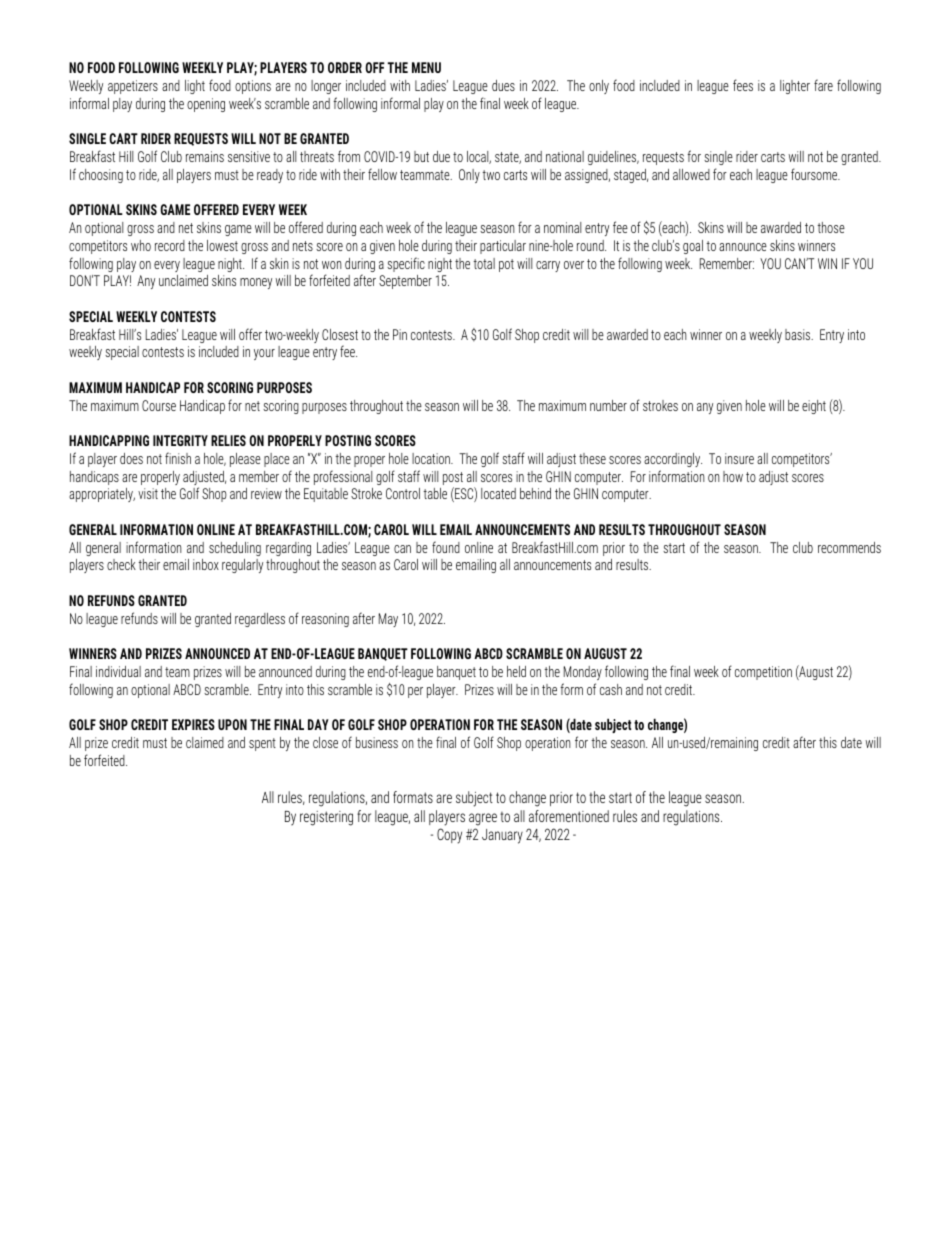 This page has height=1233, width=952. Describe the element at coordinates (743, 85) in the page. I see `fees` at that location.
